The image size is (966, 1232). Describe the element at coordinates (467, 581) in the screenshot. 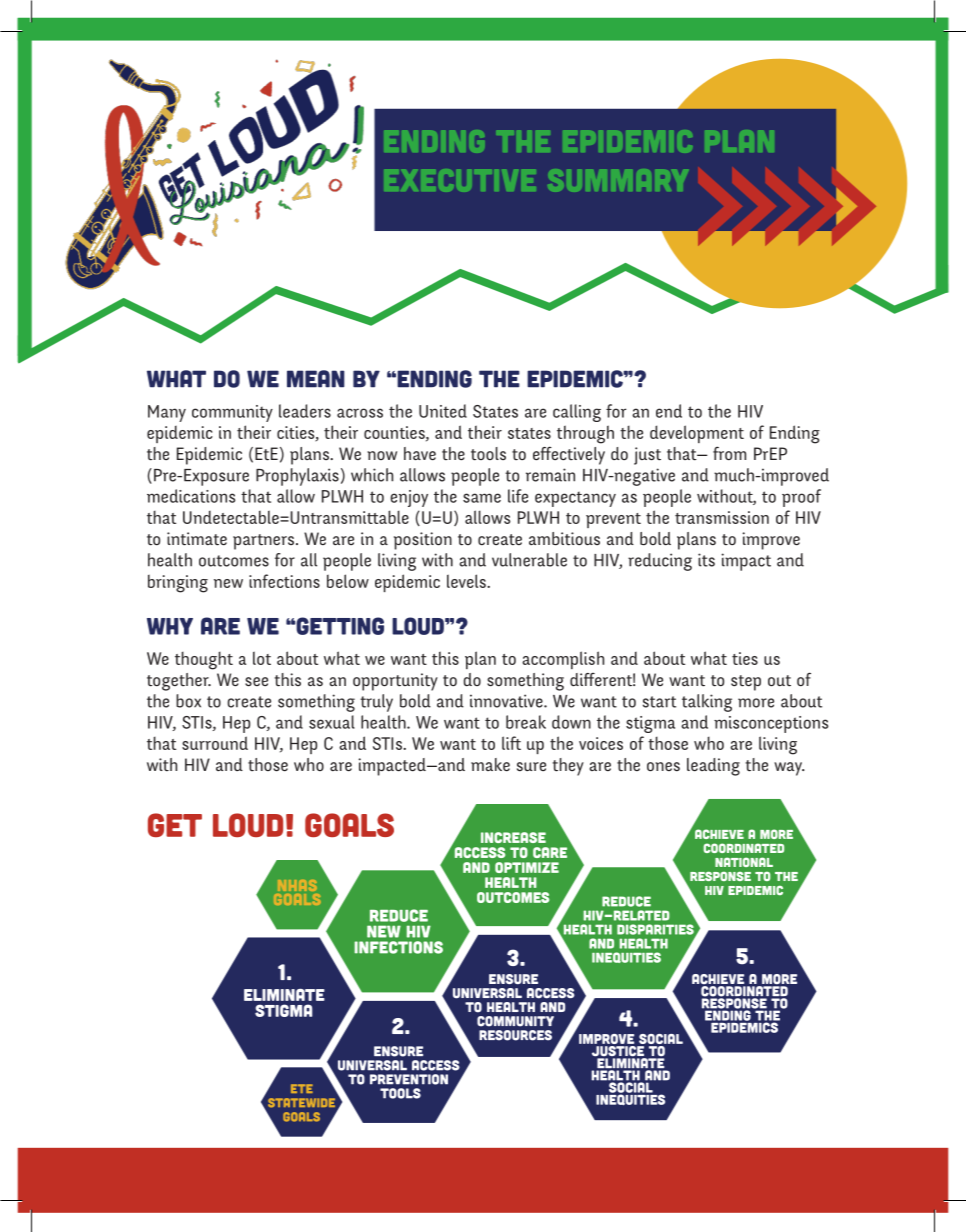

I see `levels` at that location.
